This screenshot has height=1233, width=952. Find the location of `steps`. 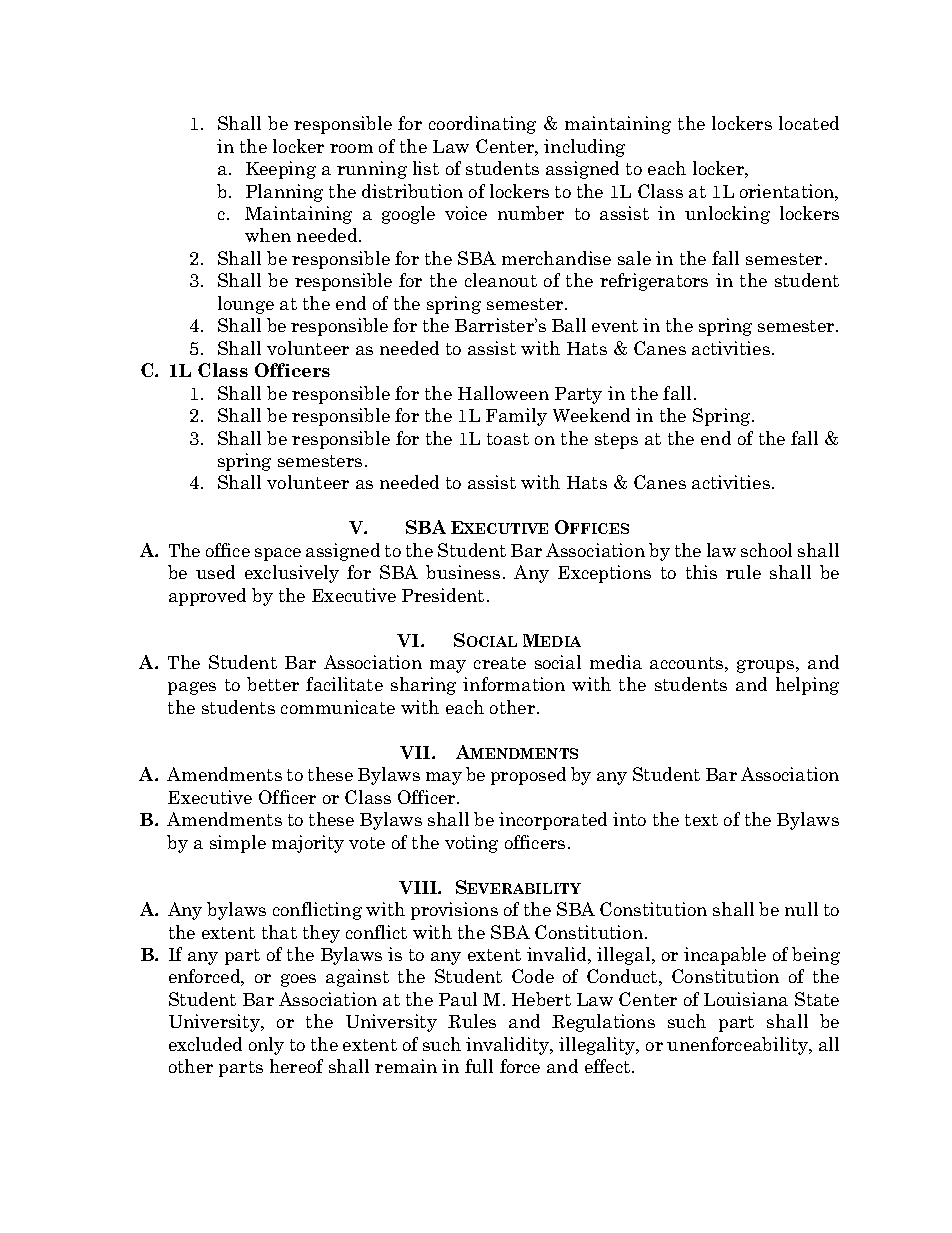

steps is located at coordinates (616, 441).
